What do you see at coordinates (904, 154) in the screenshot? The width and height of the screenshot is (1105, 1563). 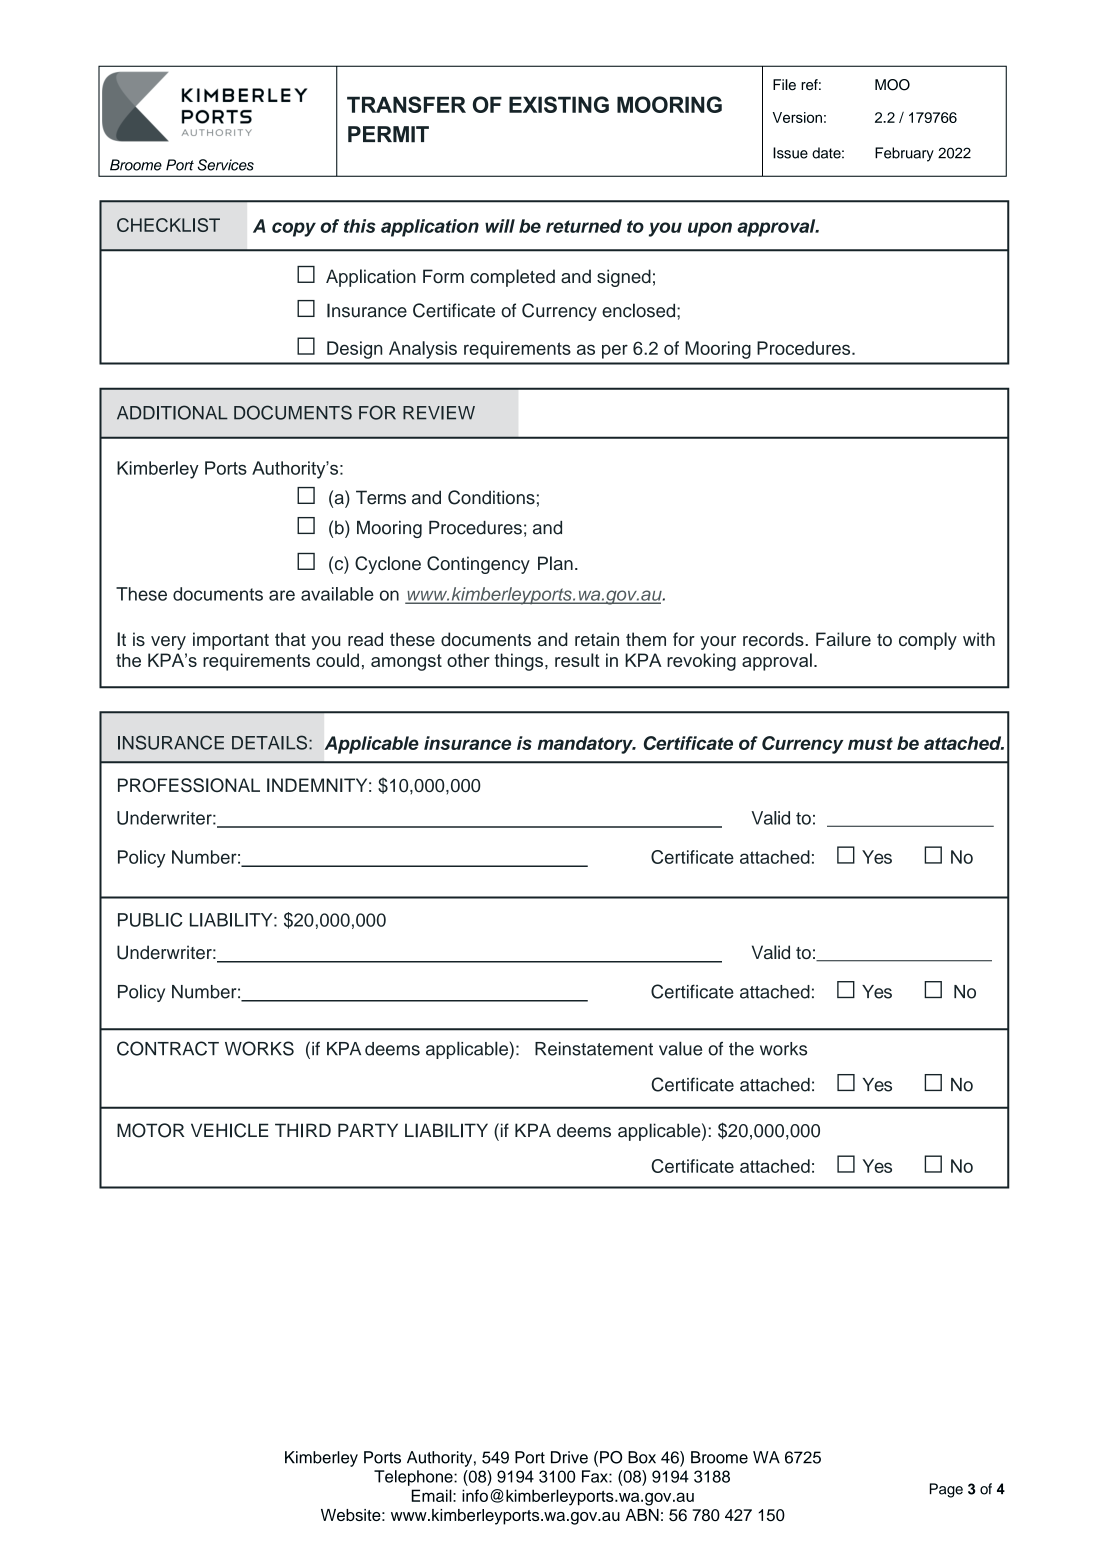 I see `February` at bounding box center [904, 154].
